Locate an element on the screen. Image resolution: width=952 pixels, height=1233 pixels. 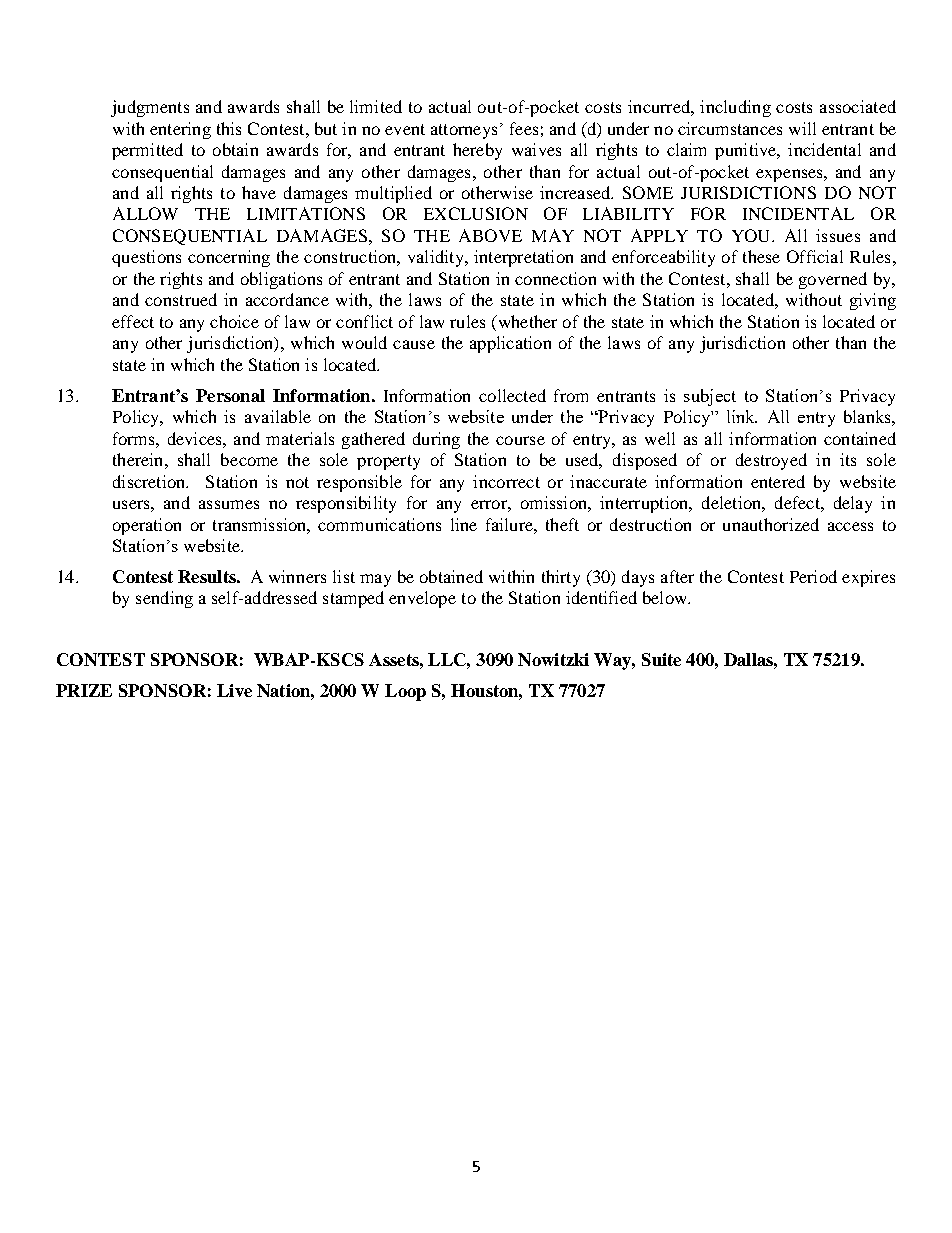
governed is located at coordinates (833, 280).
